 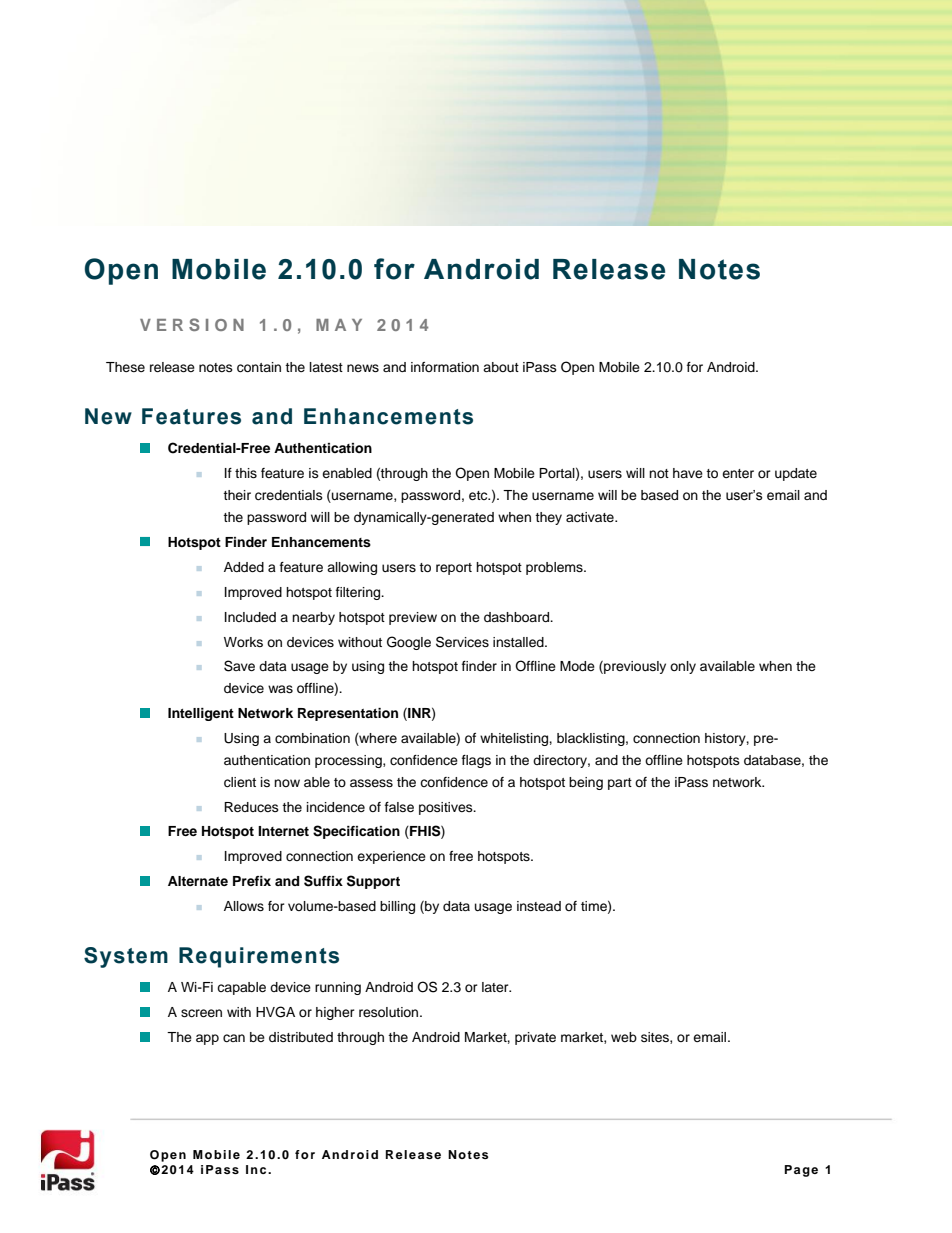 I want to click on contain, so click(x=259, y=367).
